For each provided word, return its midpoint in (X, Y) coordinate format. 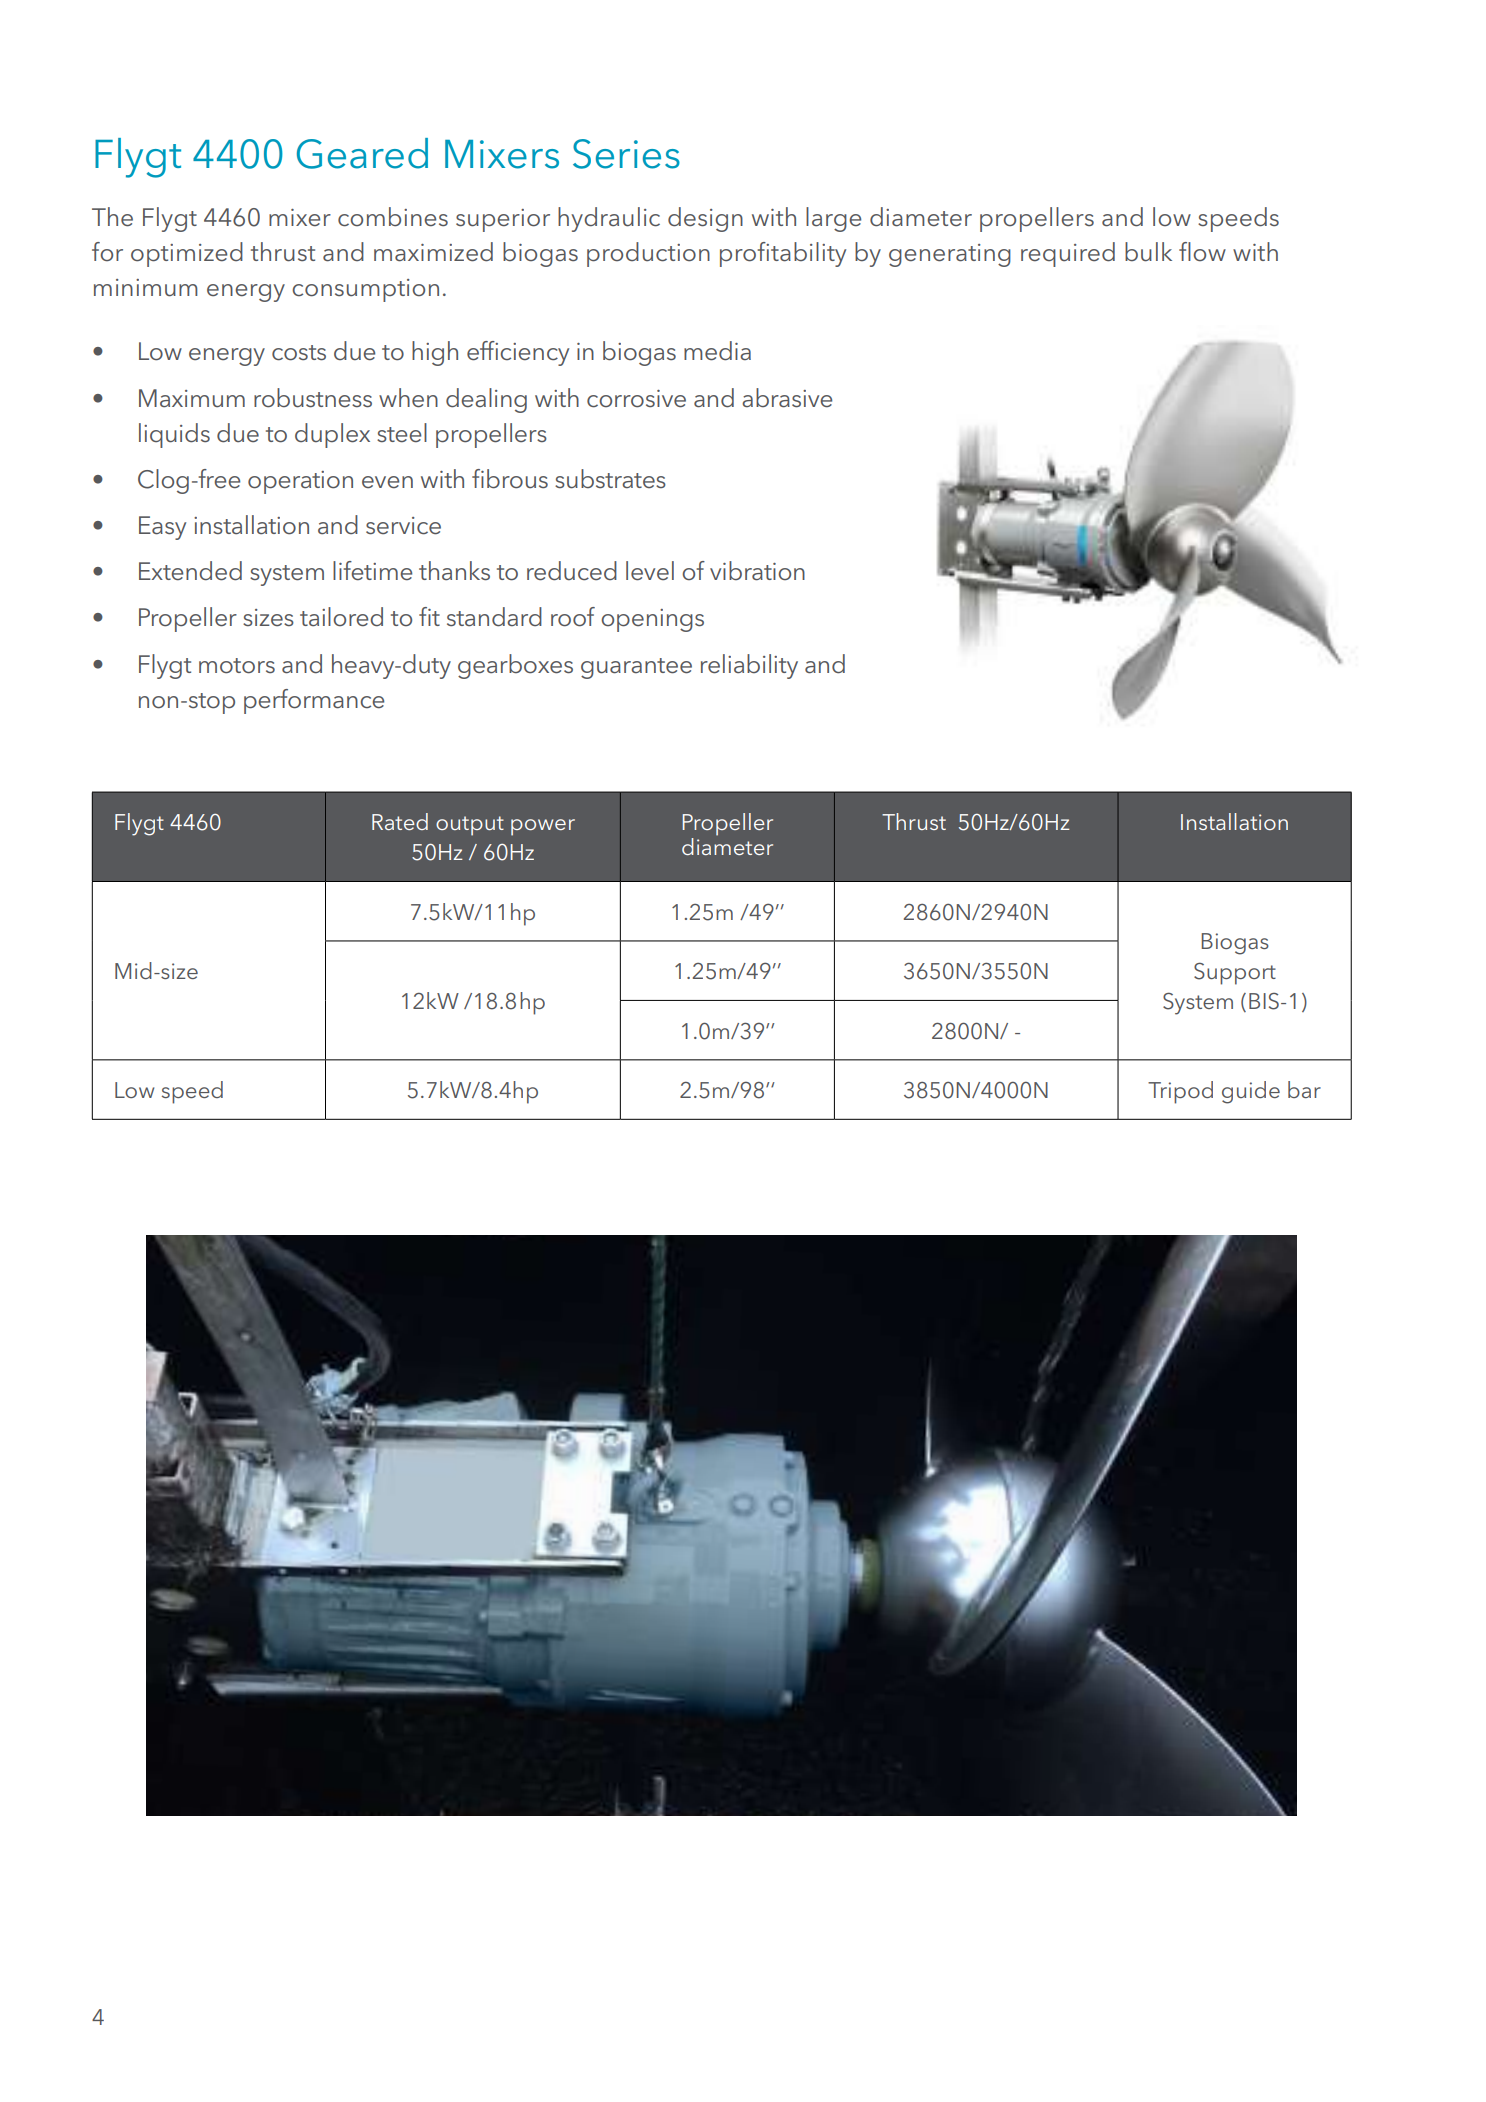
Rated (400, 821)
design (705, 219)
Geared (362, 153)
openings (652, 620)
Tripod (1180, 1092)
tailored (341, 617)
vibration (757, 571)
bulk (1148, 252)
